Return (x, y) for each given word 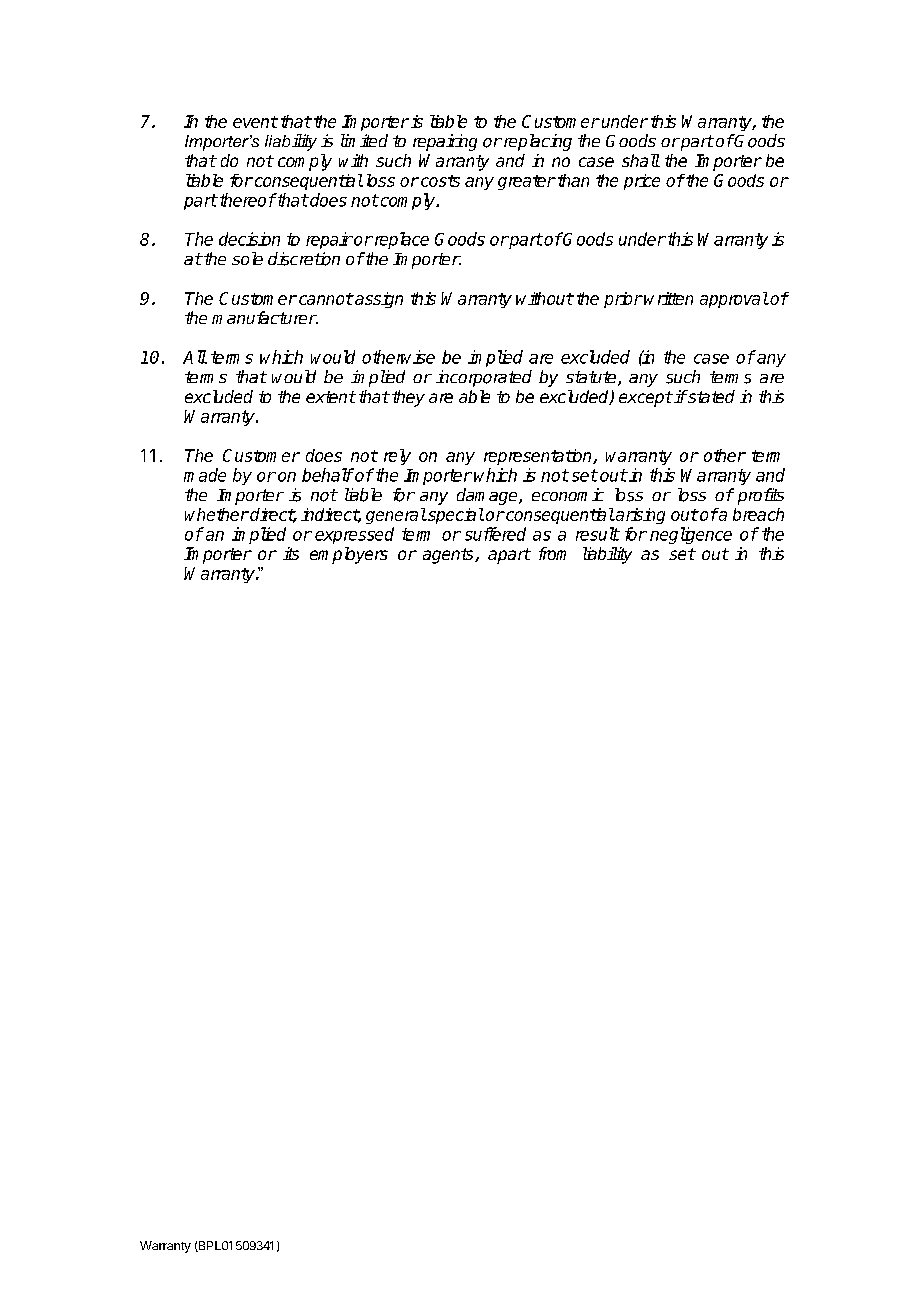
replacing (536, 142)
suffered (495, 534)
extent (331, 397)
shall (641, 160)
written (668, 298)
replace (400, 240)
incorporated (484, 378)
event (255, 122)
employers (349, 555)
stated (710, 396)
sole (247, 258)
